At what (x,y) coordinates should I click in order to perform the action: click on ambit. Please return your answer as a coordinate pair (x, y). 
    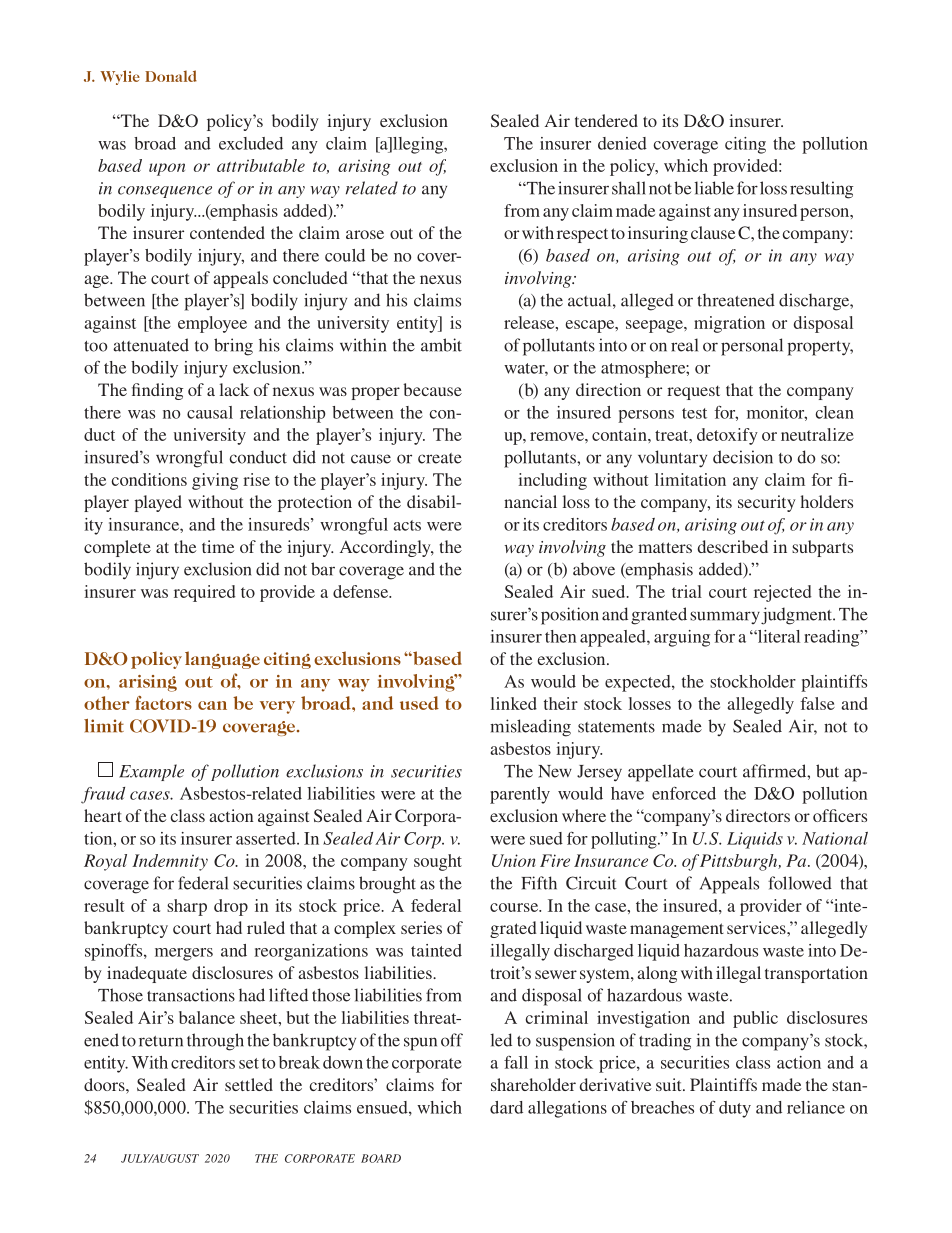
    Looking at the image, I should click on (441, 345).
